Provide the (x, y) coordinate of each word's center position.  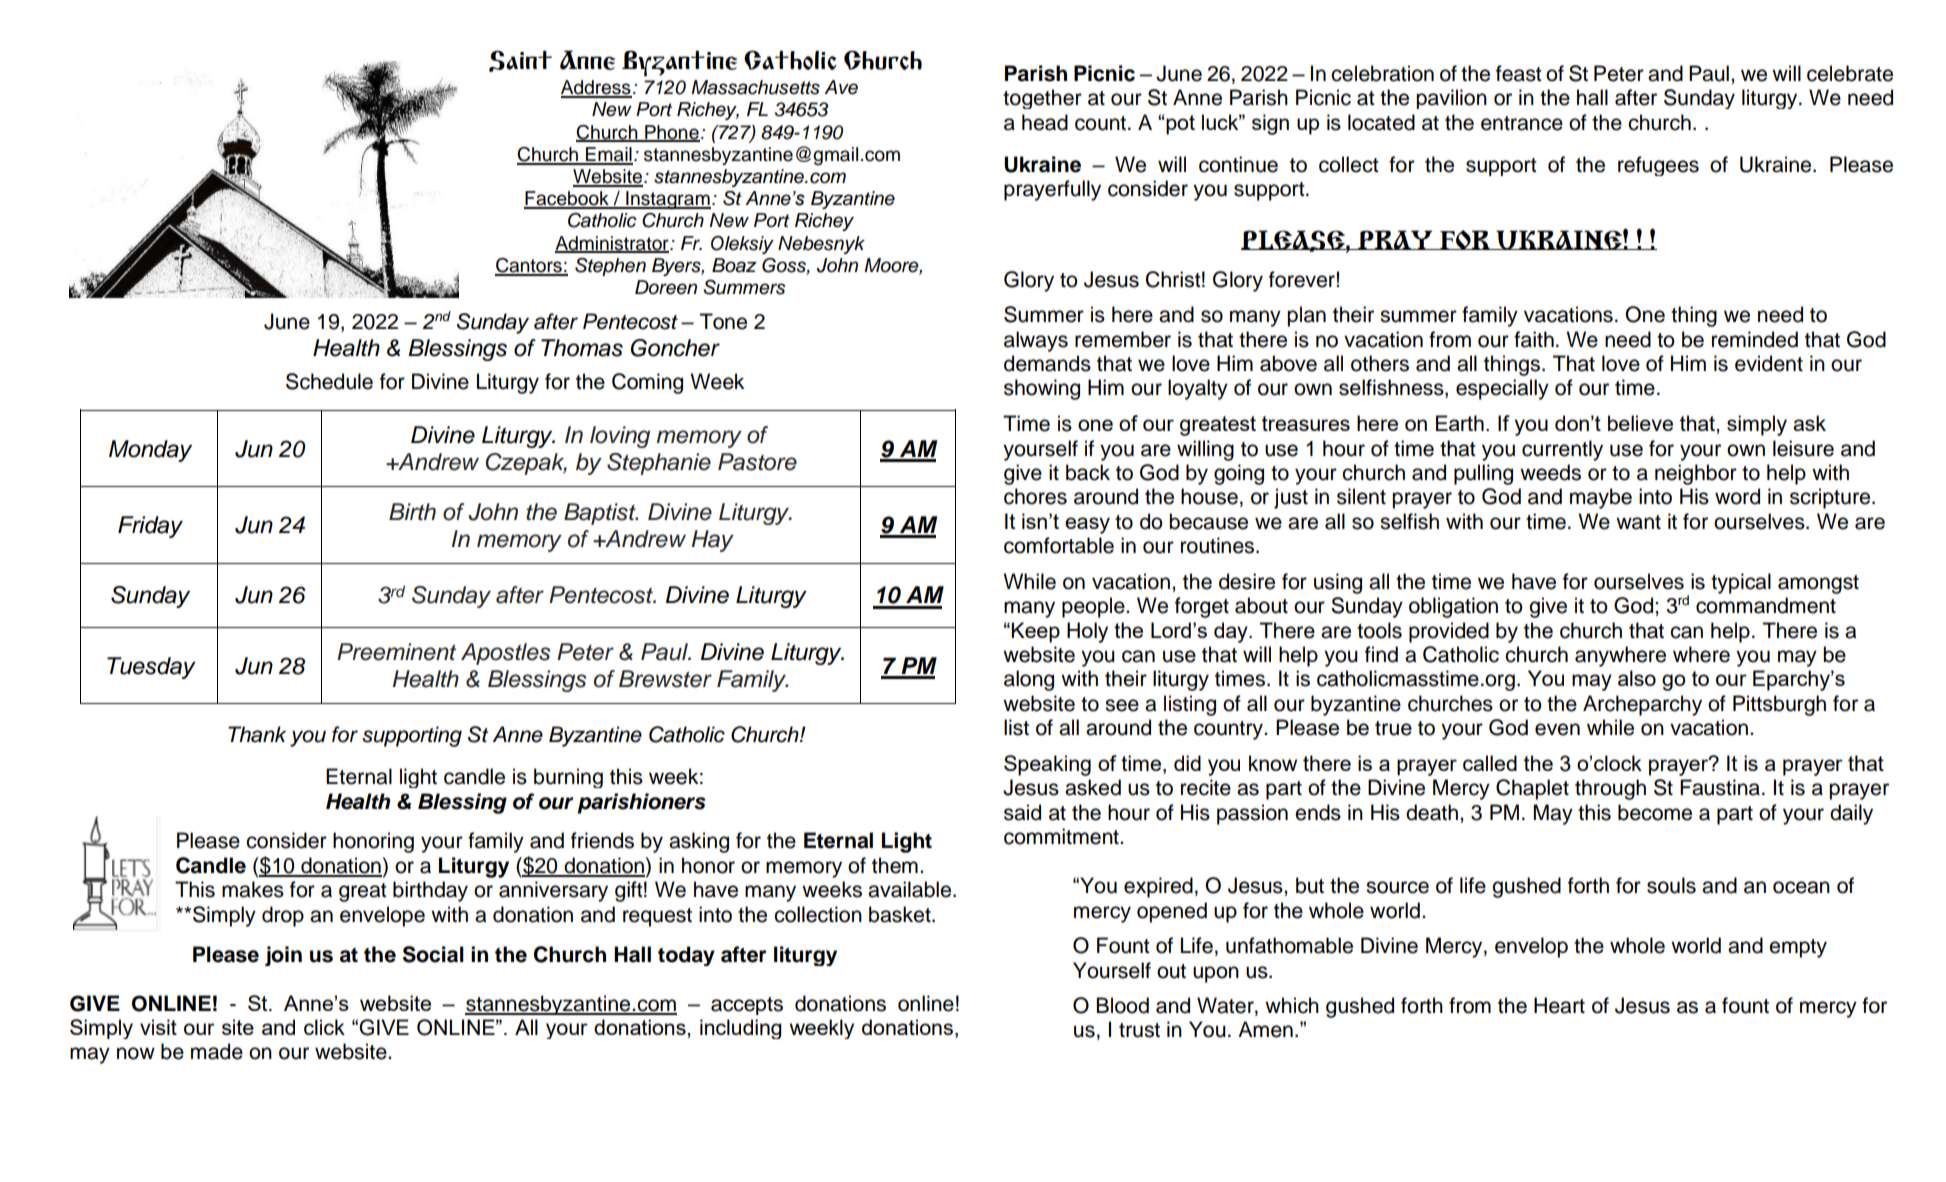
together (1042, 99)
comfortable (1059, 545)
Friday (150, 527)
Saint (520, 61)
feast (1519, 73)
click (324, 1027)
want (1638, 522)
